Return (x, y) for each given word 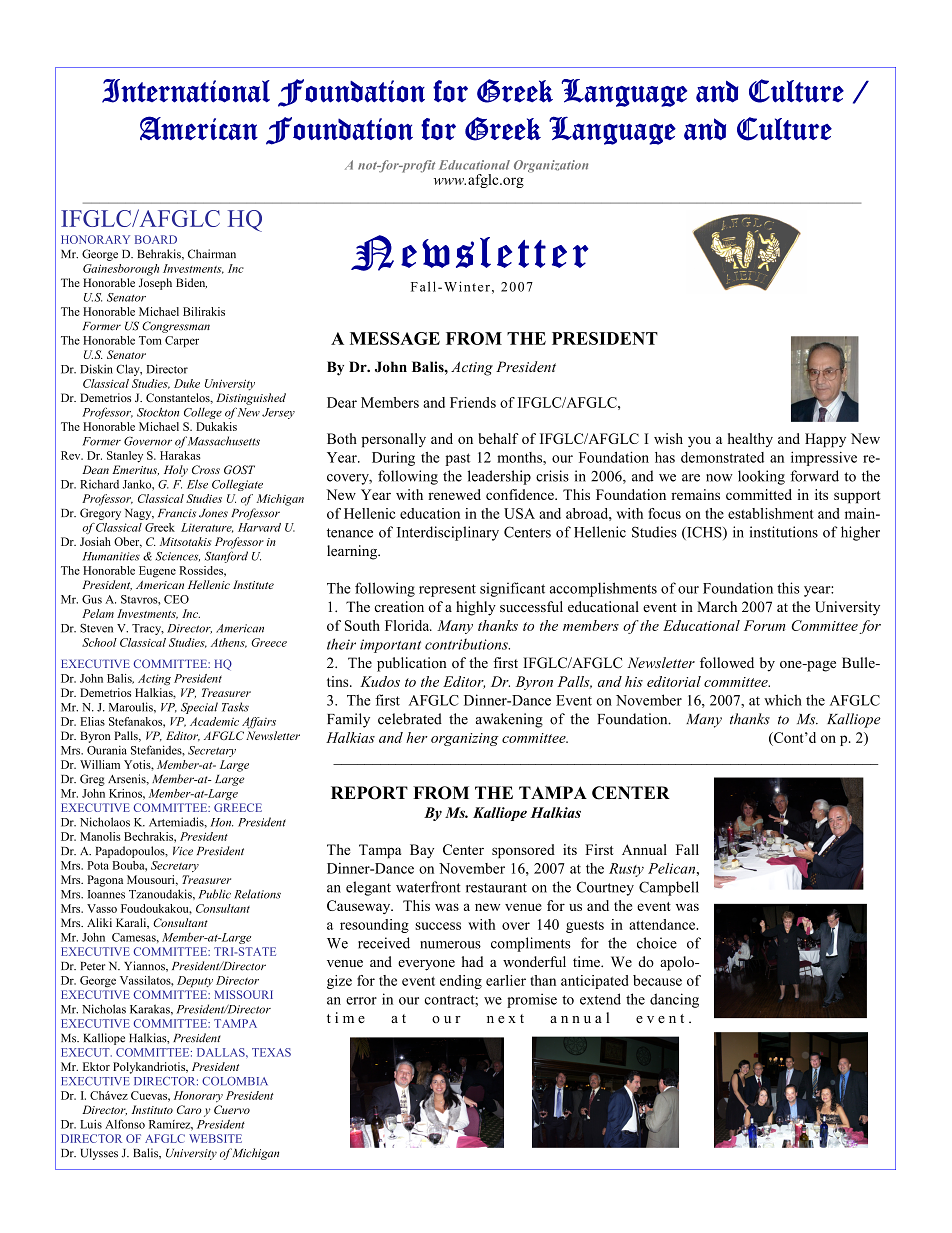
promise (532, 1000)
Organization (551, 166)
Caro (189, 1109)
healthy (750, 440)
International (186, 91)
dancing (674, 1000)
